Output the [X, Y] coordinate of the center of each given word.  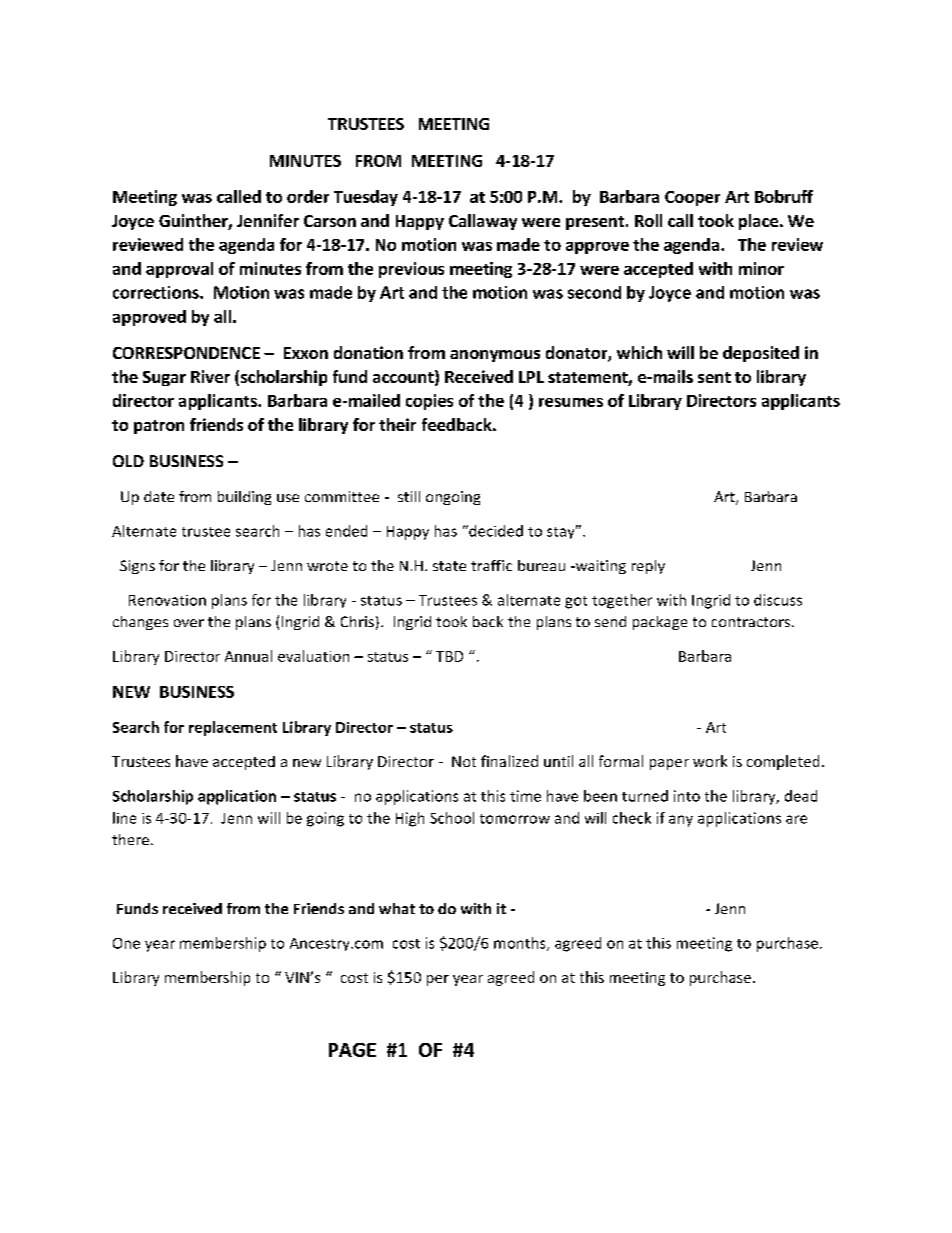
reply [648, 567]
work [710, 761]
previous [411, 270]
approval [179, 270]
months [521, 944]
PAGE [352, 1050]
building [244, 498]
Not [464, 761]
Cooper [692, 198]
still [409, 496]
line [124, 818]
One [126, 943]
